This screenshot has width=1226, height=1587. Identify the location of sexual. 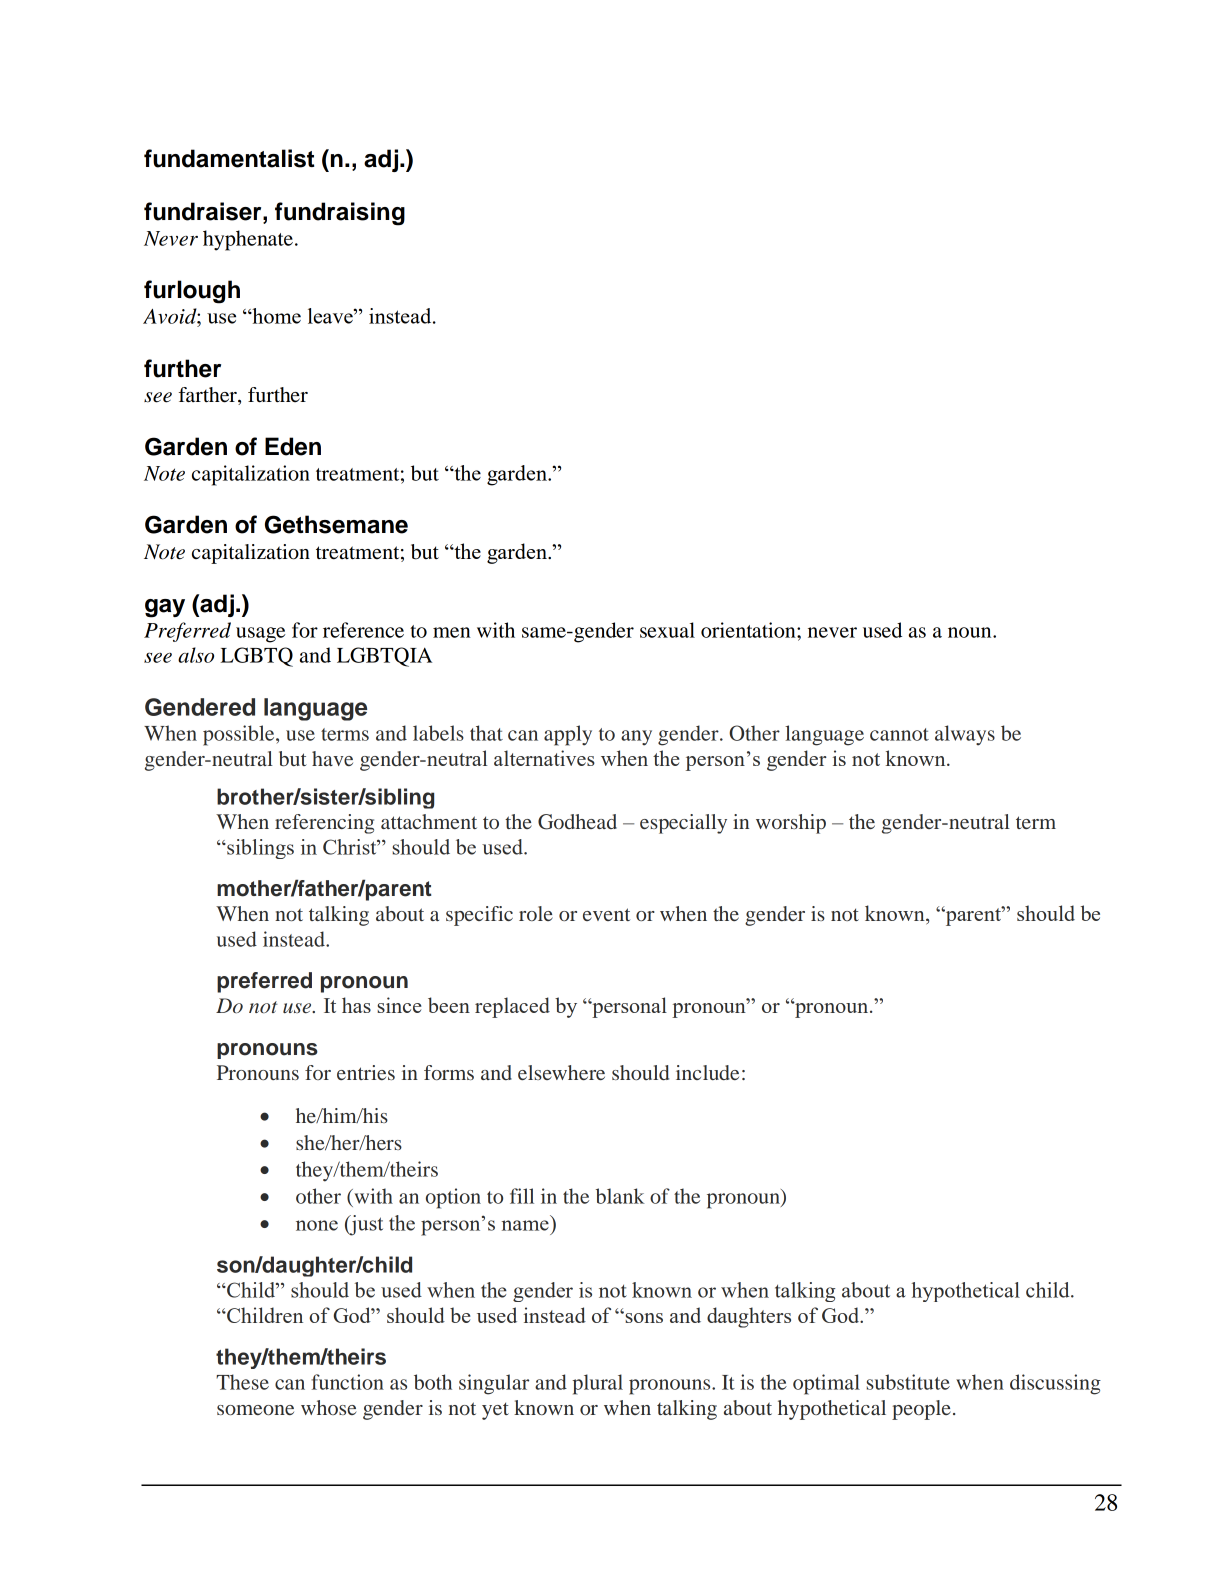
(667, 630).
